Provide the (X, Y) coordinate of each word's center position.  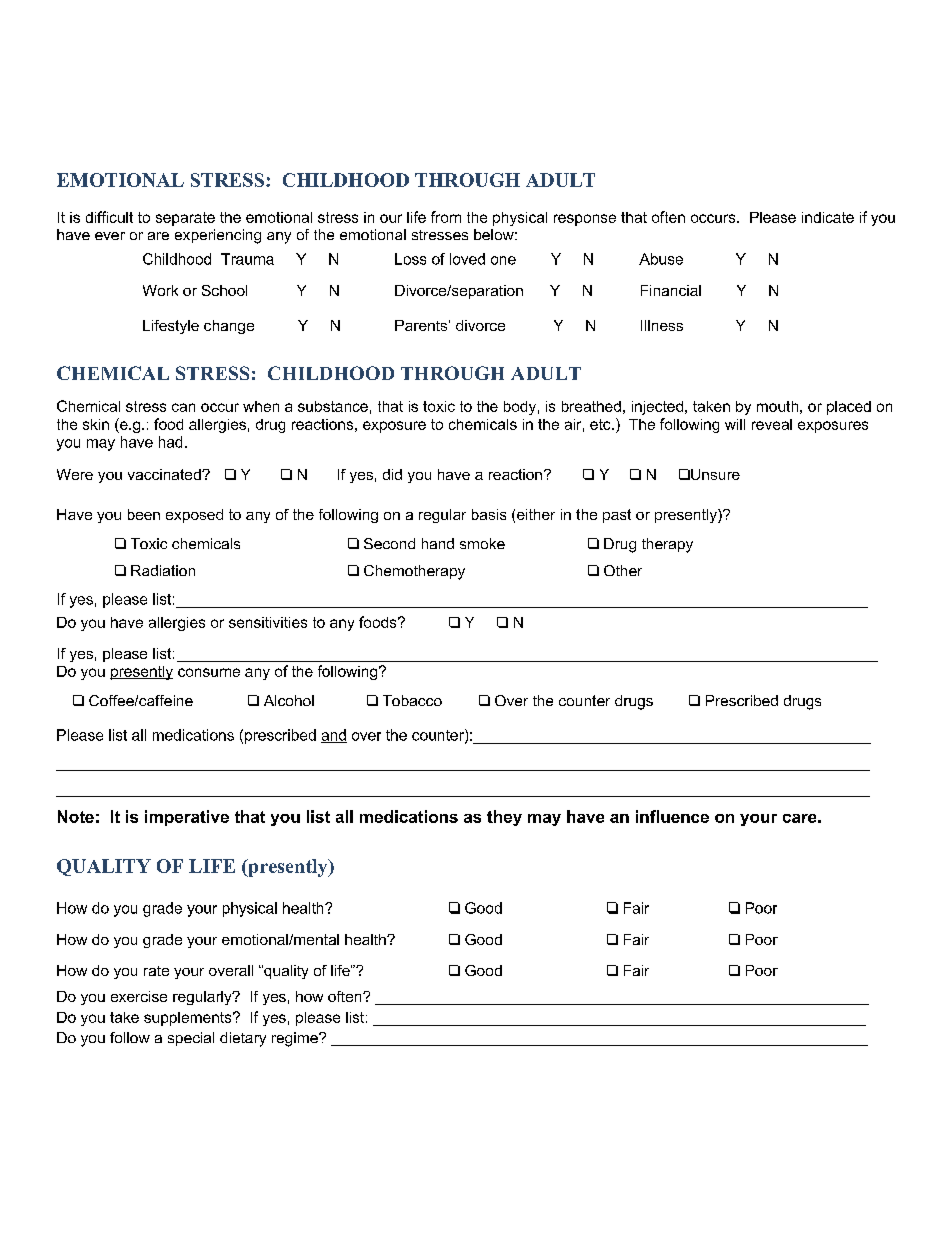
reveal (772, 424)
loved (467, 259)
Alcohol (289, 700)
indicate (828, 217)
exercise (139, 996)
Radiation (163, 570)
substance (333, 406)
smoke (482, 543)
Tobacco (412, 700)
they (504, 818)
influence (672, 816)
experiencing (218, 236)
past (617, 516)
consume (209, 672)
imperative (187, 818)
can (183, 407)
